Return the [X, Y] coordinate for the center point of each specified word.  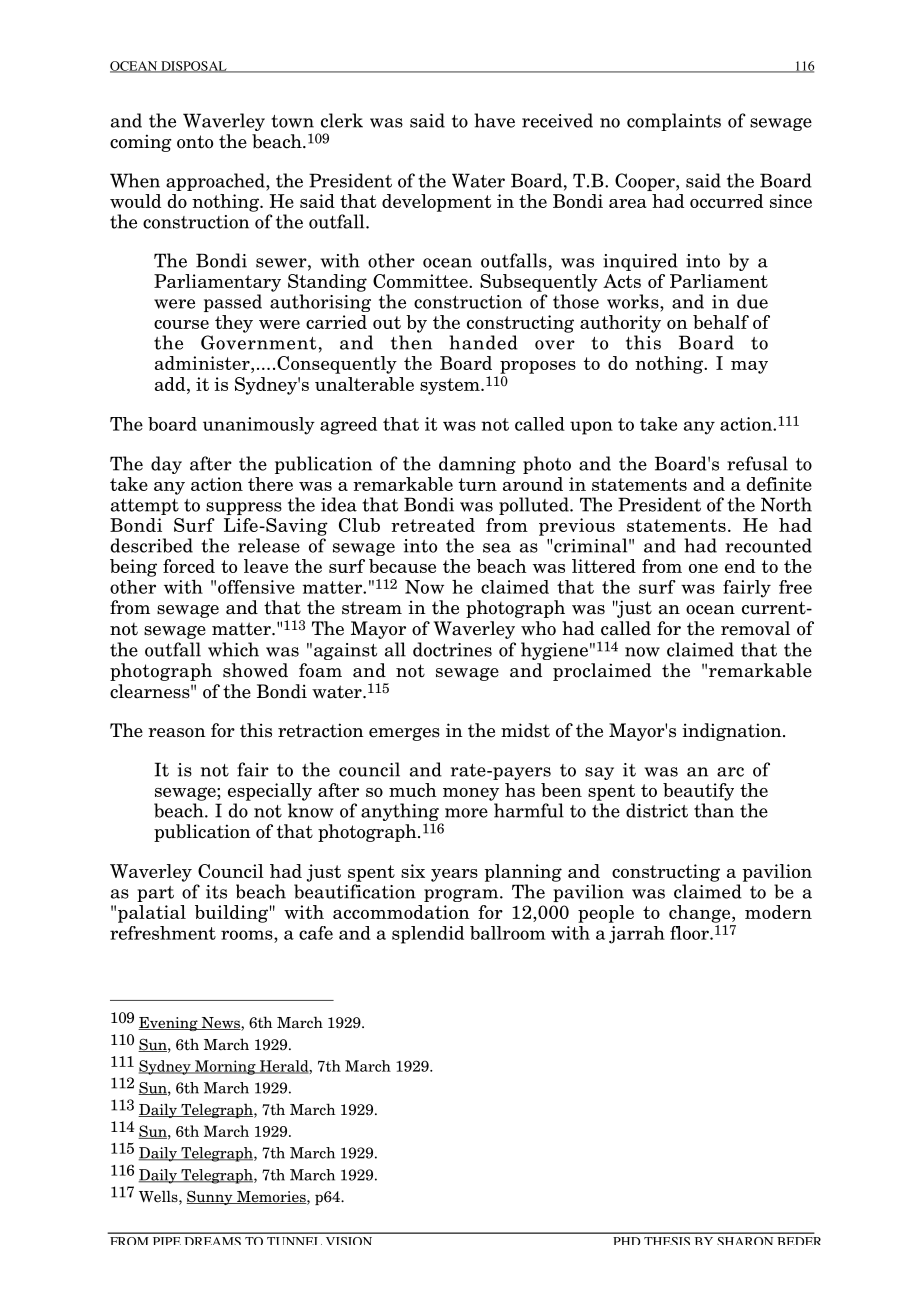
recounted [769, 545]
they [234, 324]
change [701, 914]
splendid [428, 935]
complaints [674, 122]
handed [483, 342]
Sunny [210, 1197]
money [471, 794]
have [494, 120]
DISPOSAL [194, 67]
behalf [721, 322]
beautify [698, 792]
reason [177, 733]
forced [189, 566]
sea [497, 548]
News [220, 1024]
